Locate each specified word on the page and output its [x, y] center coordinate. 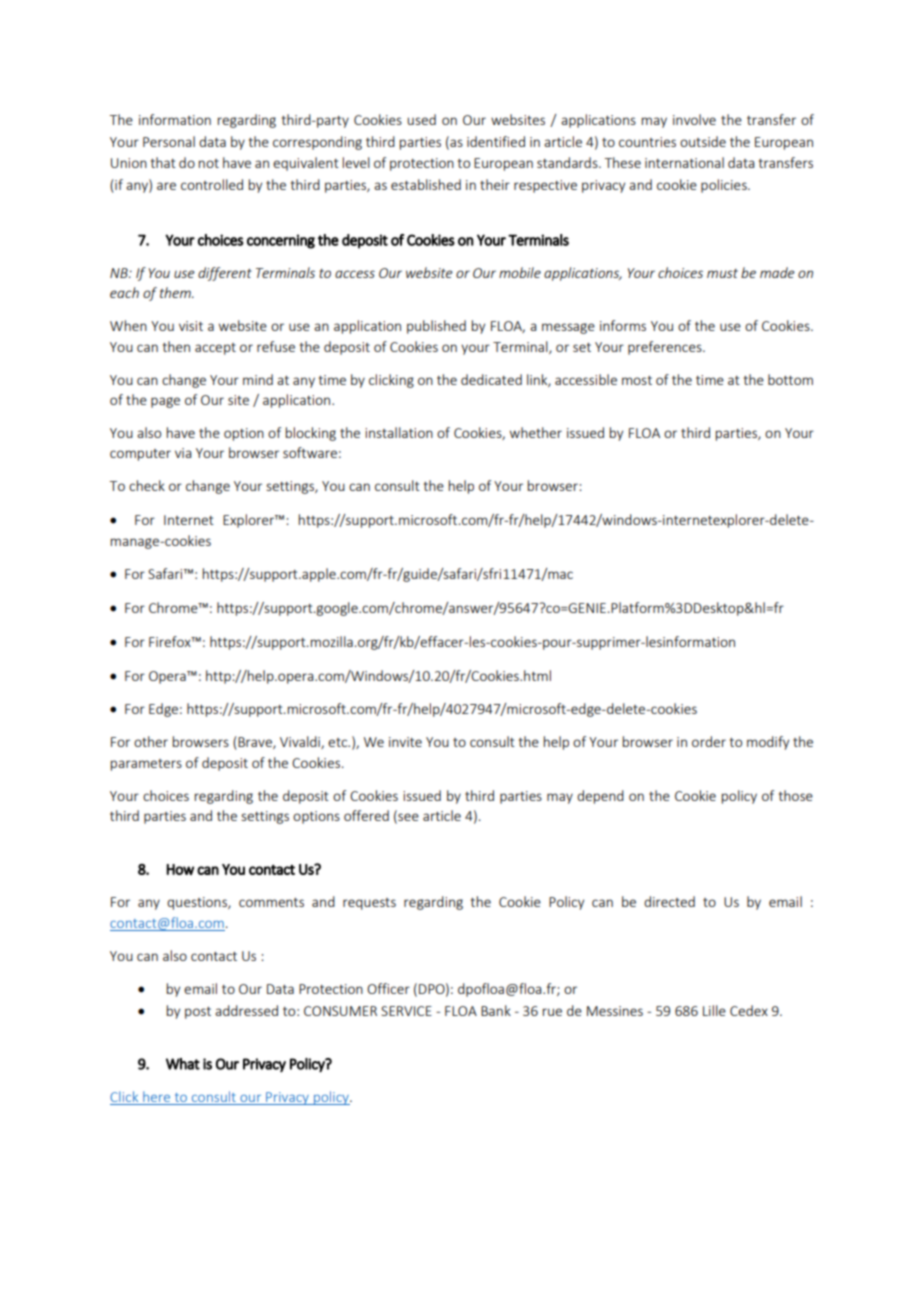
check [147, 485]
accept [215, 349]
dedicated [491, 379]
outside [703, 141]
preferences [666, 348]
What [183, 1064]
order [709, 741]
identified [496, 141]
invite [405, 742]
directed [669, 901]
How [180, 869]
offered [366, 815]
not [209, 163]
